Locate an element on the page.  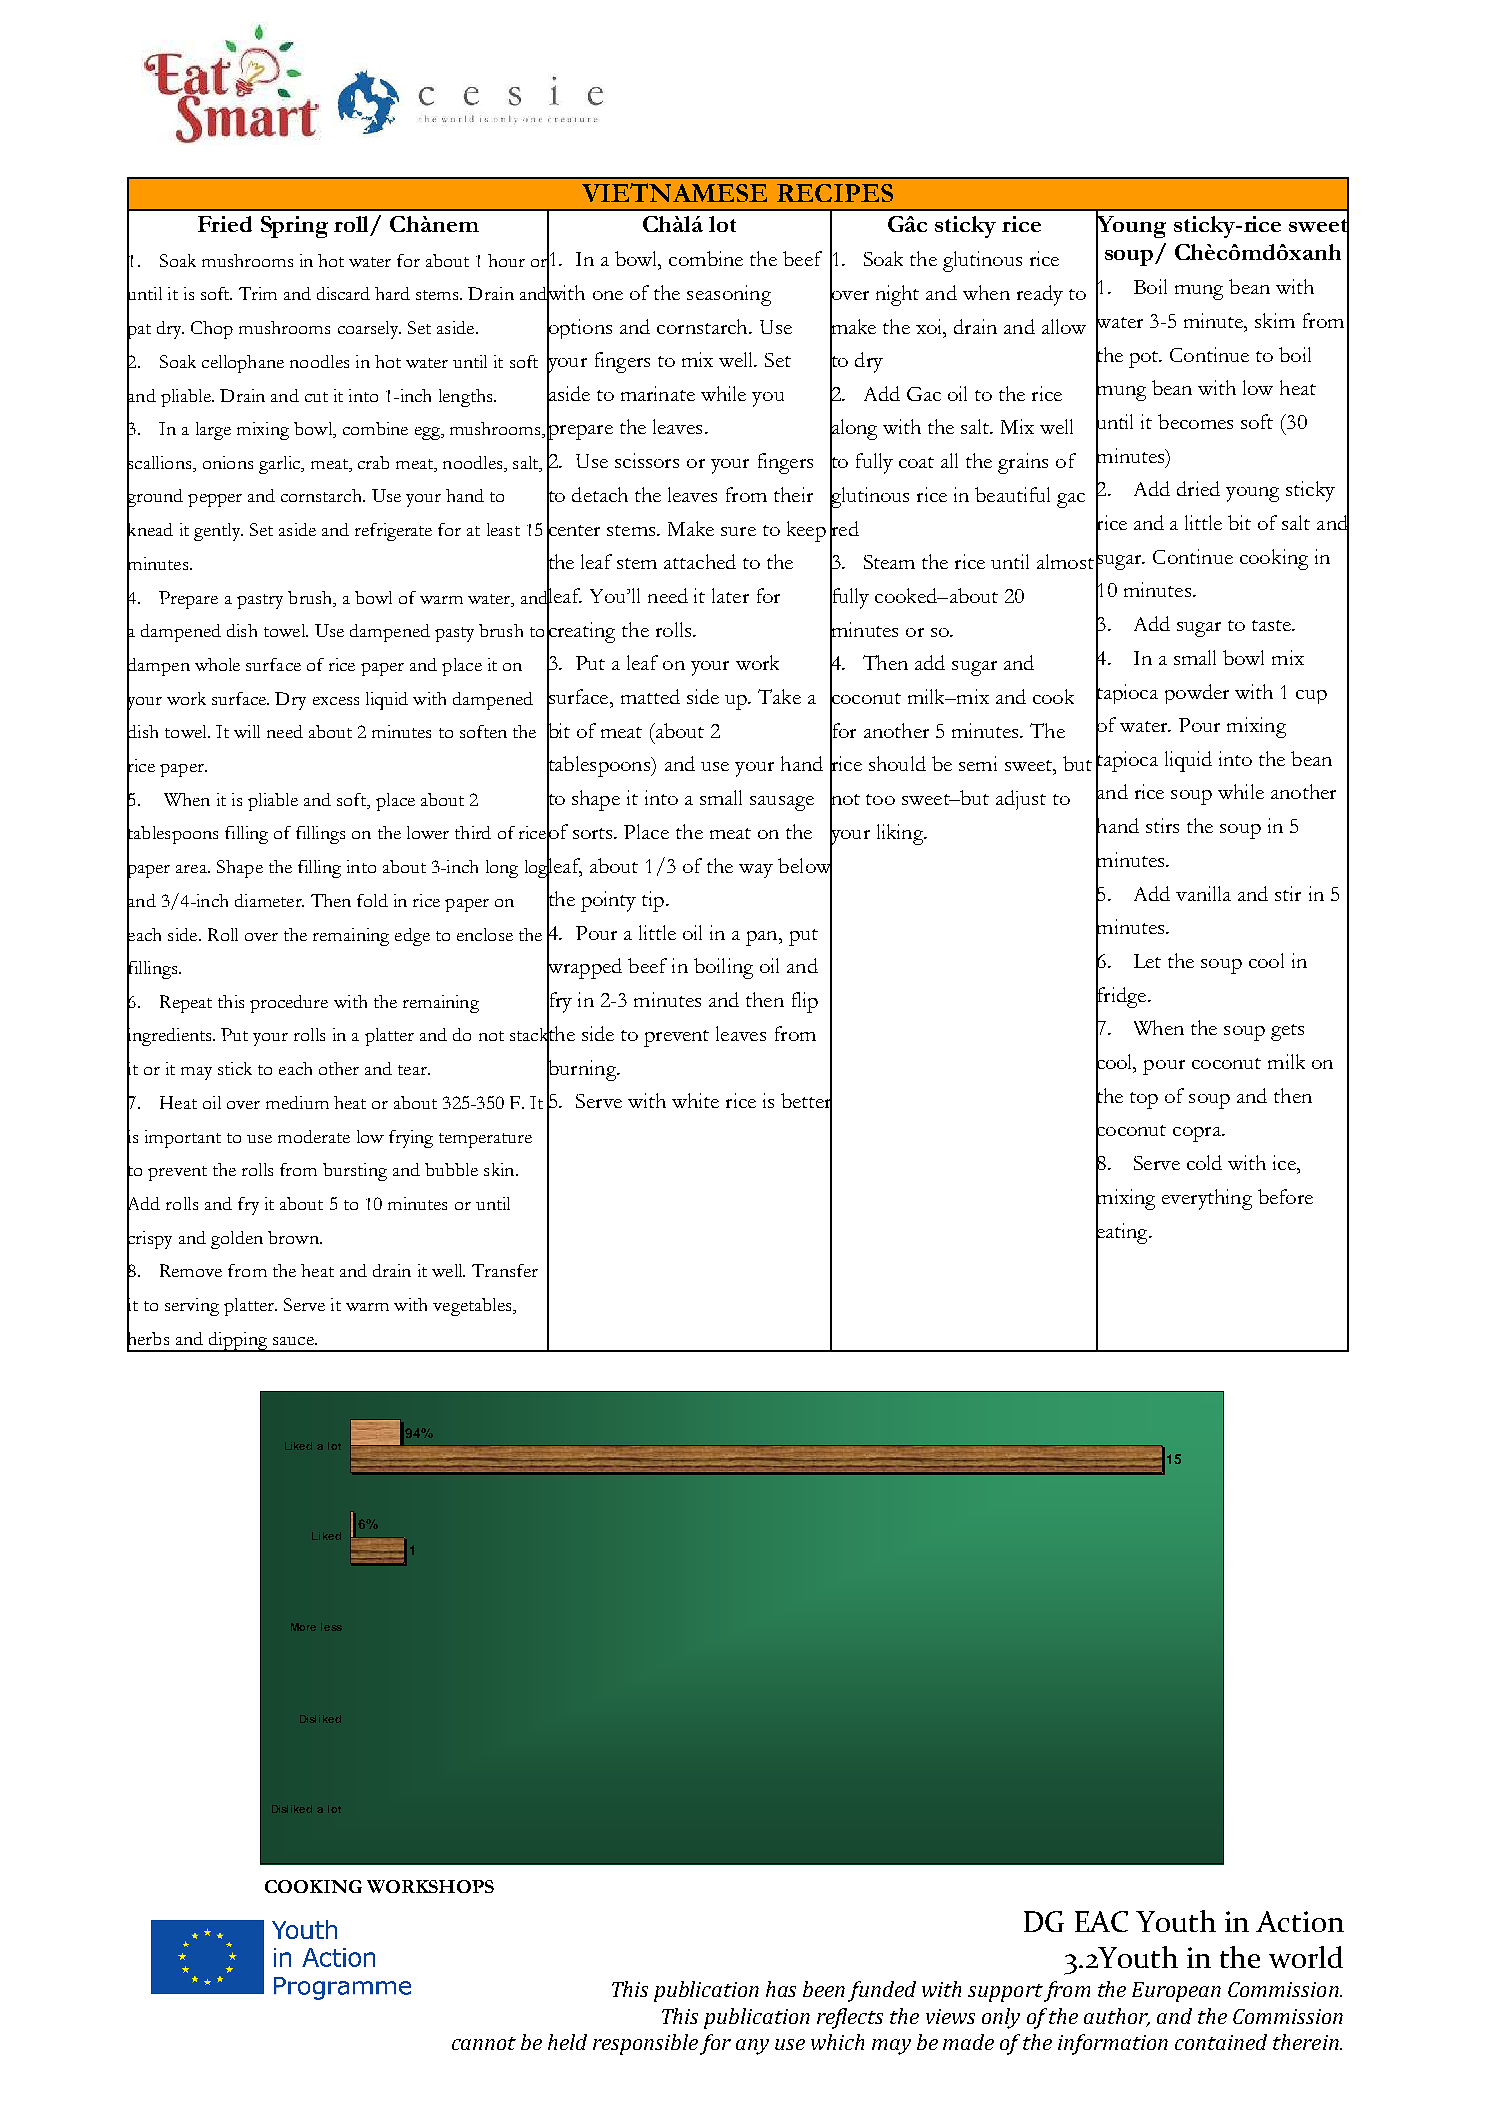
pastry is located at coordinates (260, 601).
